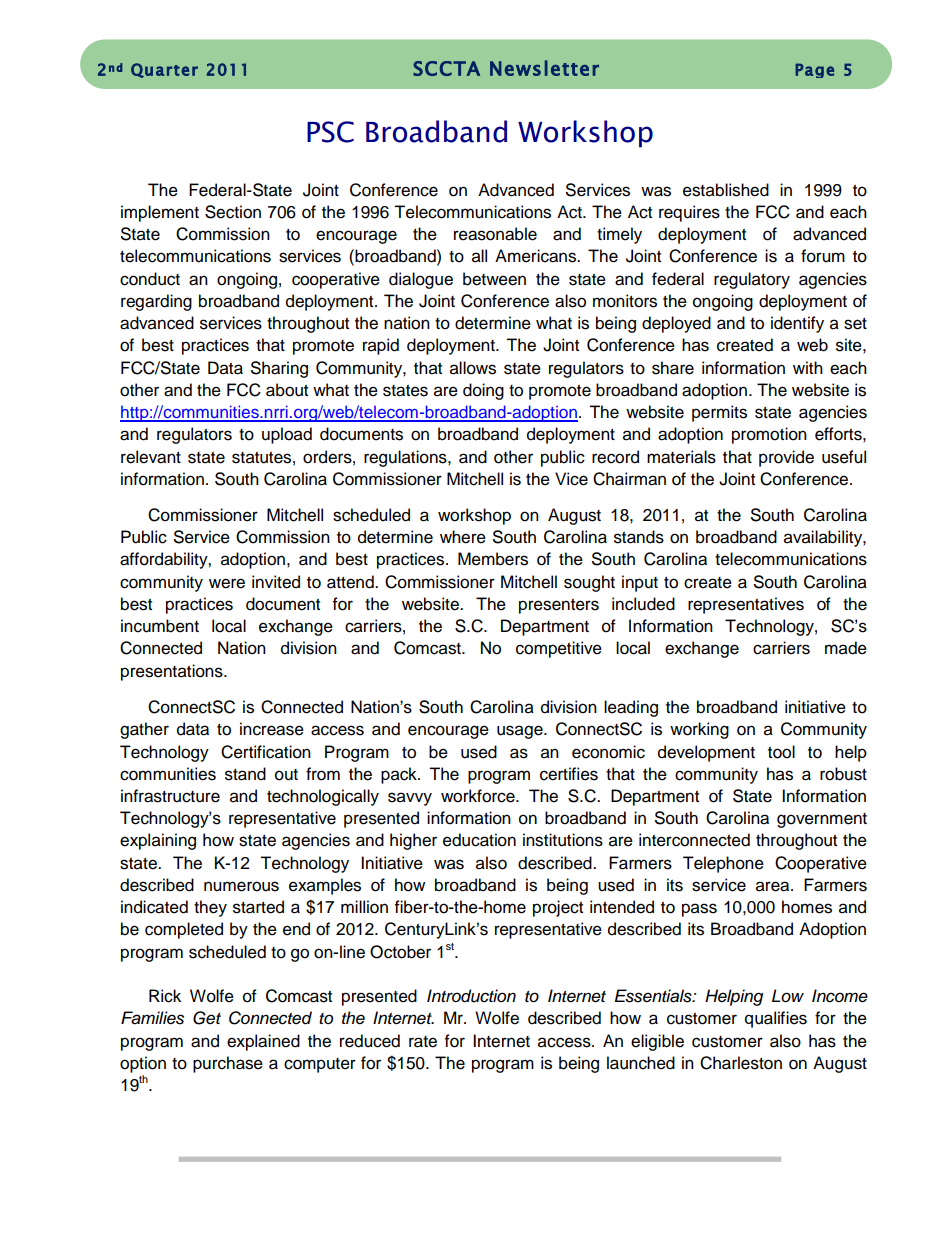 The width and height of the image is (952, 1233). Describe the element at coordinates (640, 583) in the image. I see `input` at that location.
